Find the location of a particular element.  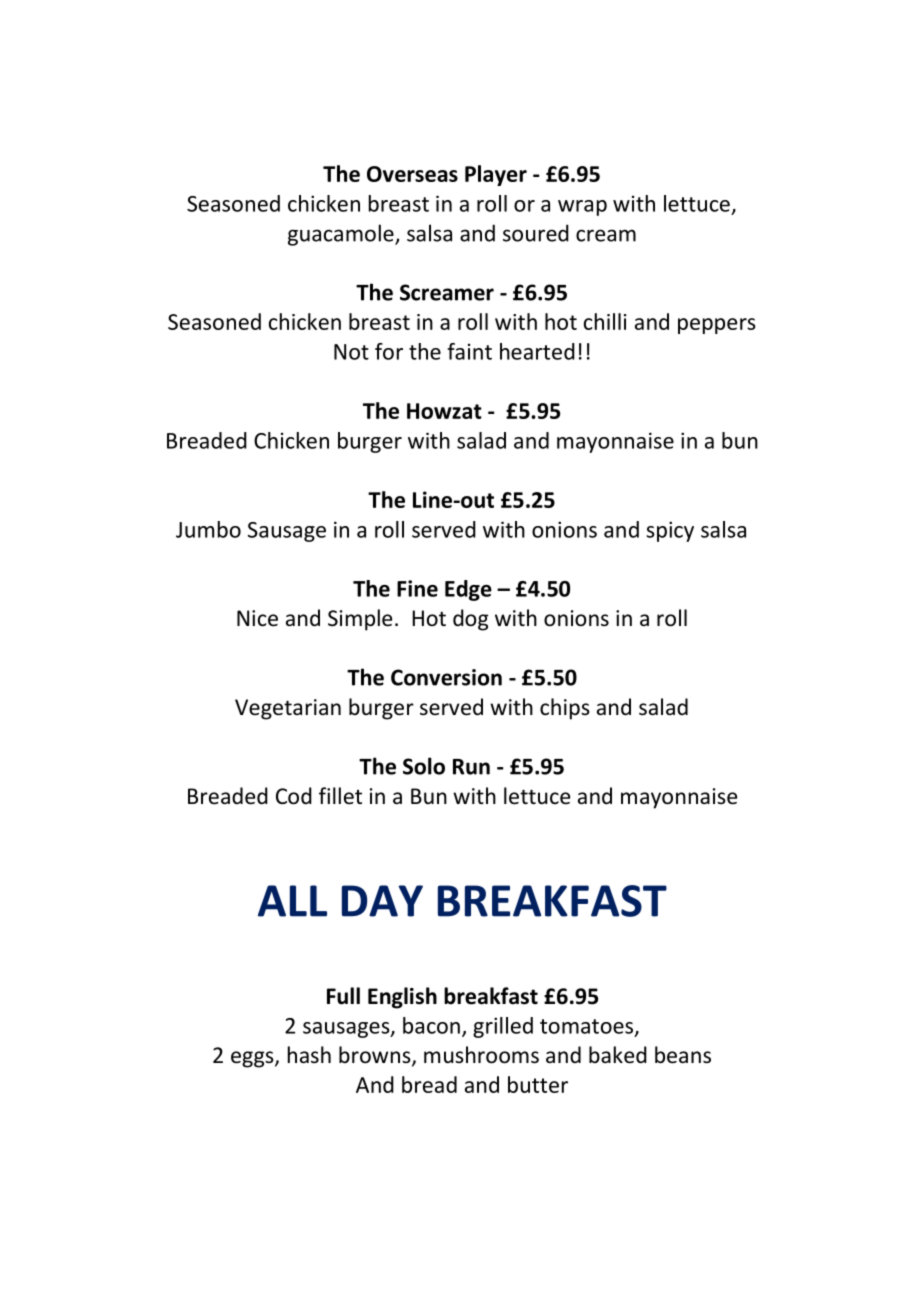

chilli is located at coordinates (605, 321).
